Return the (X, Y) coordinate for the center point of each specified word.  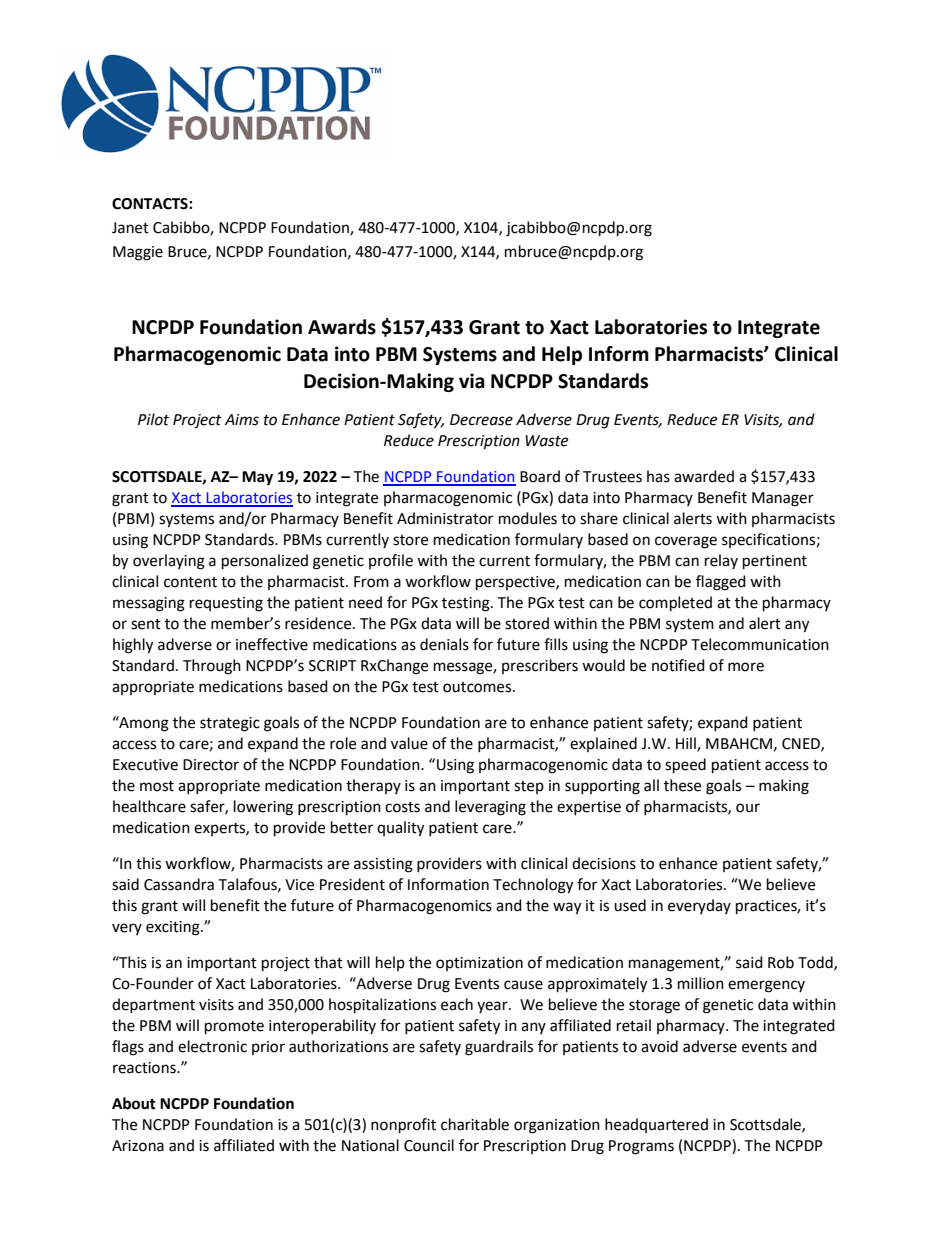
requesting (226, 604)
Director (211, 765)
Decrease (481, 420)
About (134, 1103)
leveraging (490, 808)
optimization (479, 964)
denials (444, 644)
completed (675, 604)
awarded (704, 476)
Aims (242, 420)
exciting (174, 928)
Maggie (138, 253)
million (701, 983)
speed (685, 766)
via (472, 381)
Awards (342, 327)
